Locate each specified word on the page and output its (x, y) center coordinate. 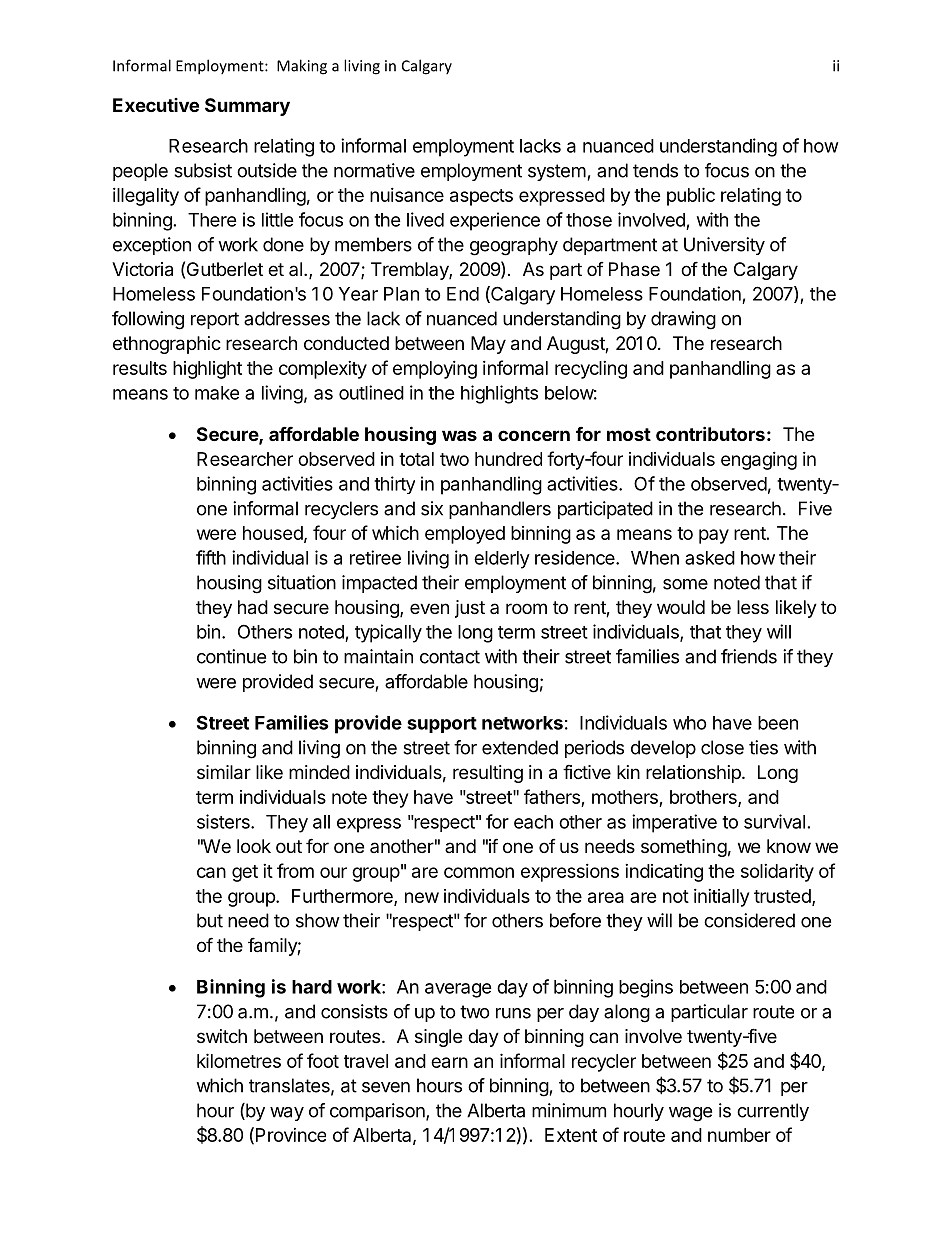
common (479, 872)
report (215, 320)
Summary (247, 107)
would (681, 607)
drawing (683, 320)
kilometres (239, 1060)
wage (690, 1114)
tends (655, 170)
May (488, 345)
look (254, 846)
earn (449, 1062)
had (253, 607)
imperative (674, 823)
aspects (481, 197)
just (470, 609)
